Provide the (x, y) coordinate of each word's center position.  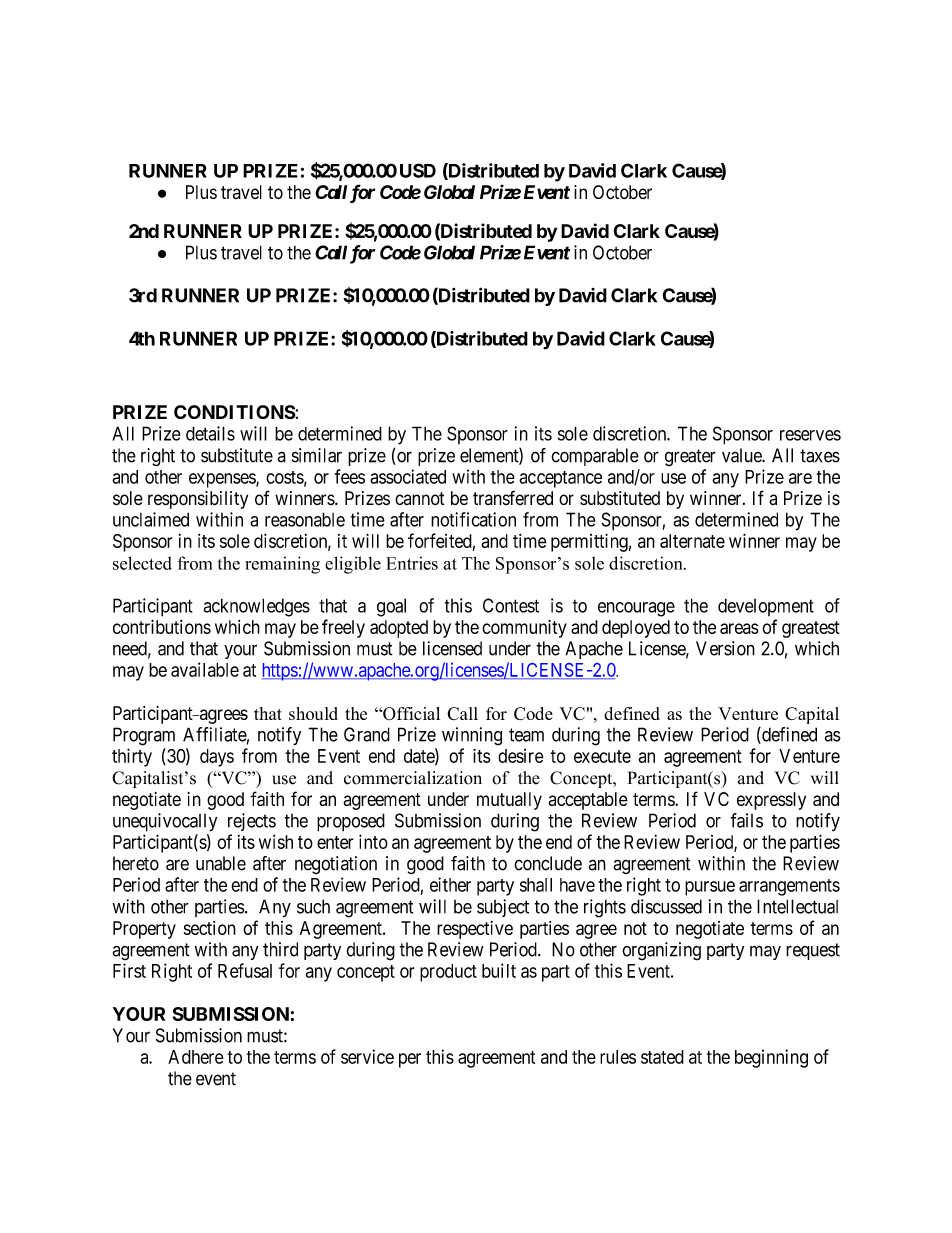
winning (472, 736)
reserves (810, 435)
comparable (595, 457)
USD (418, 170)
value (742, 455)
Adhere (196, 1057)
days (217, 758)
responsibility (198, 500)
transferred (513, 497)
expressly (771, 801)
